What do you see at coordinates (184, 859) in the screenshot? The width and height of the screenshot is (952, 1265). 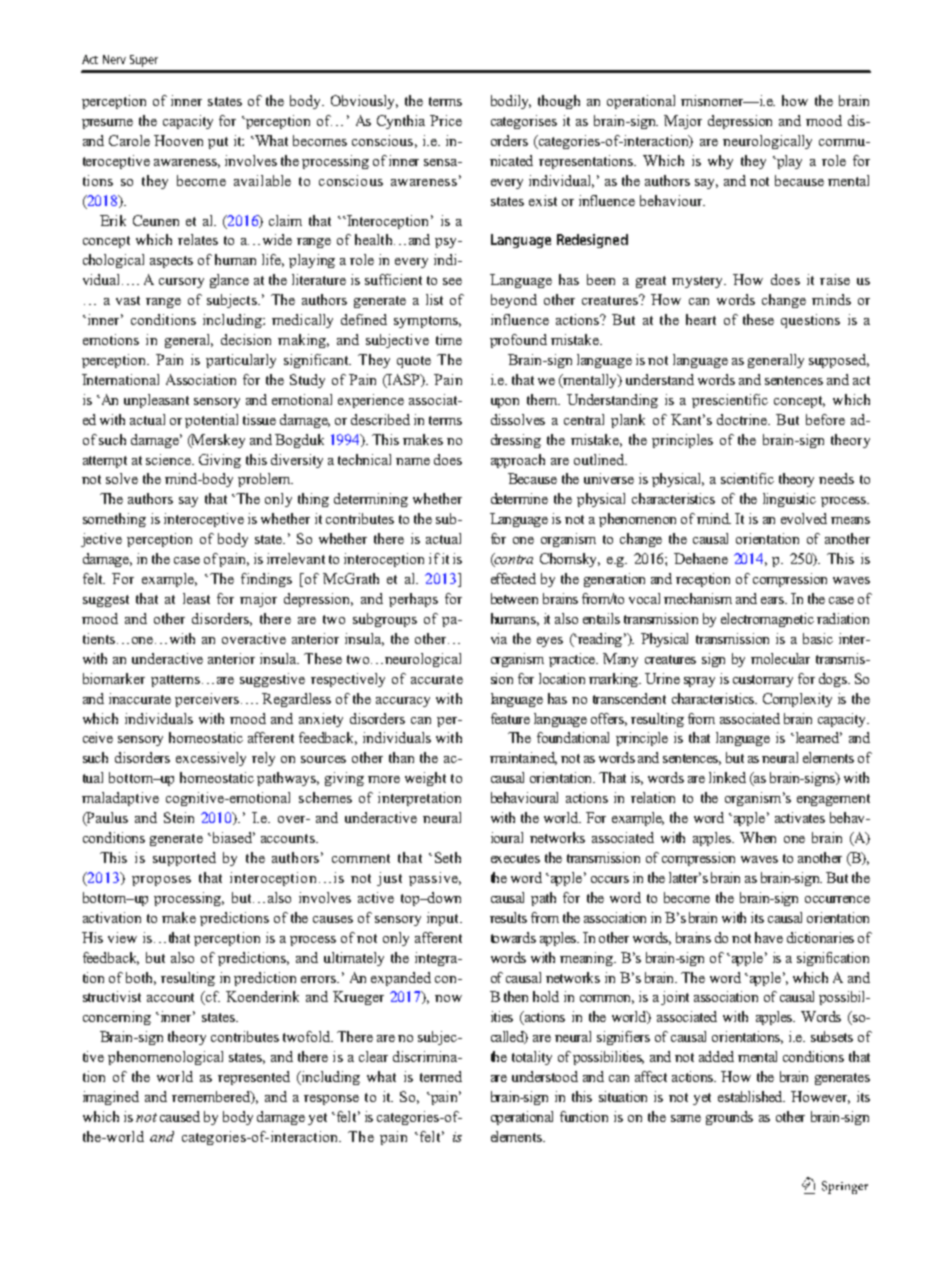 I see `supported` at bounding box center [184, 859].
